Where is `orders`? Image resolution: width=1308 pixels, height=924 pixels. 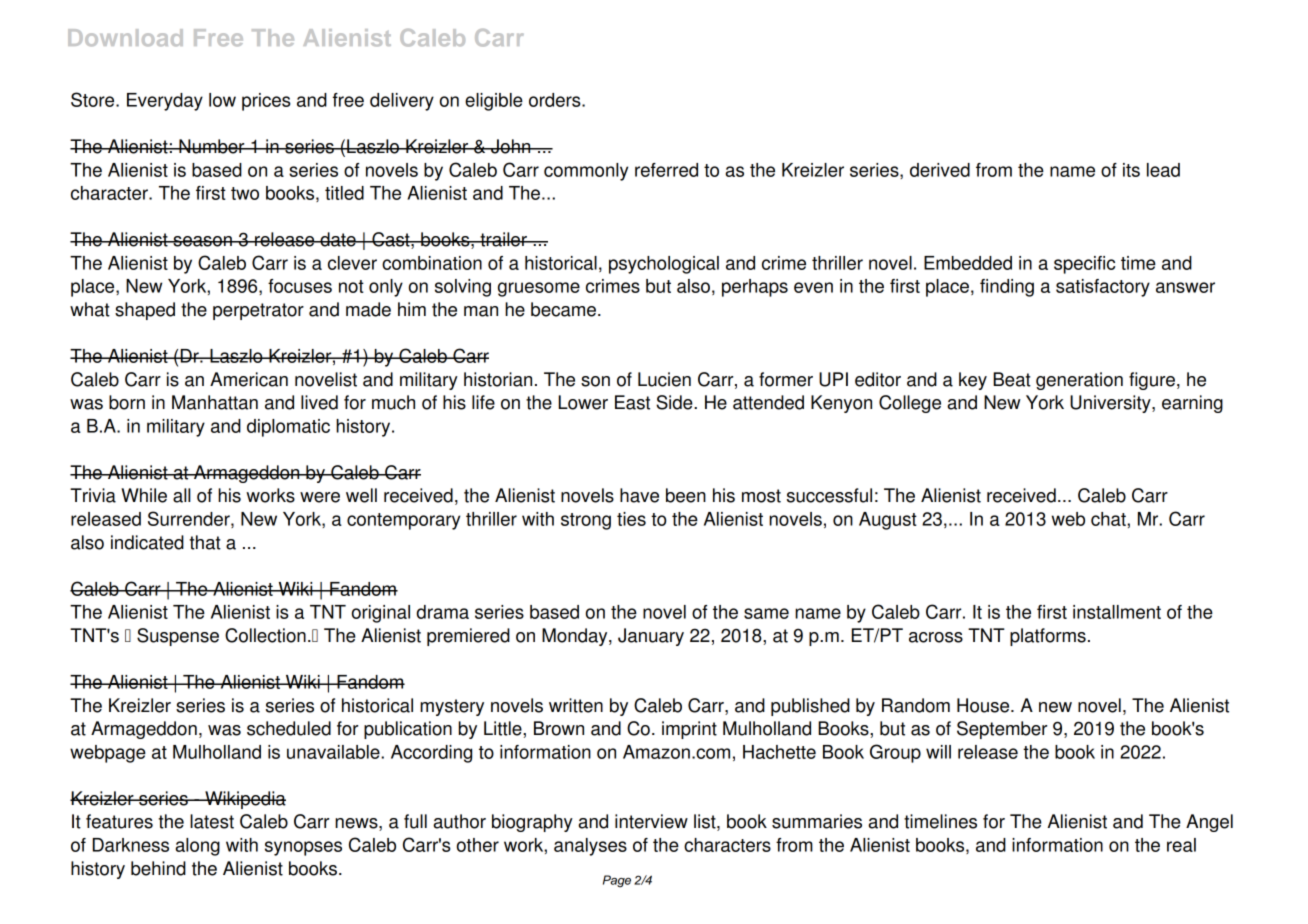
orders is located at coordinates (556, 100).
